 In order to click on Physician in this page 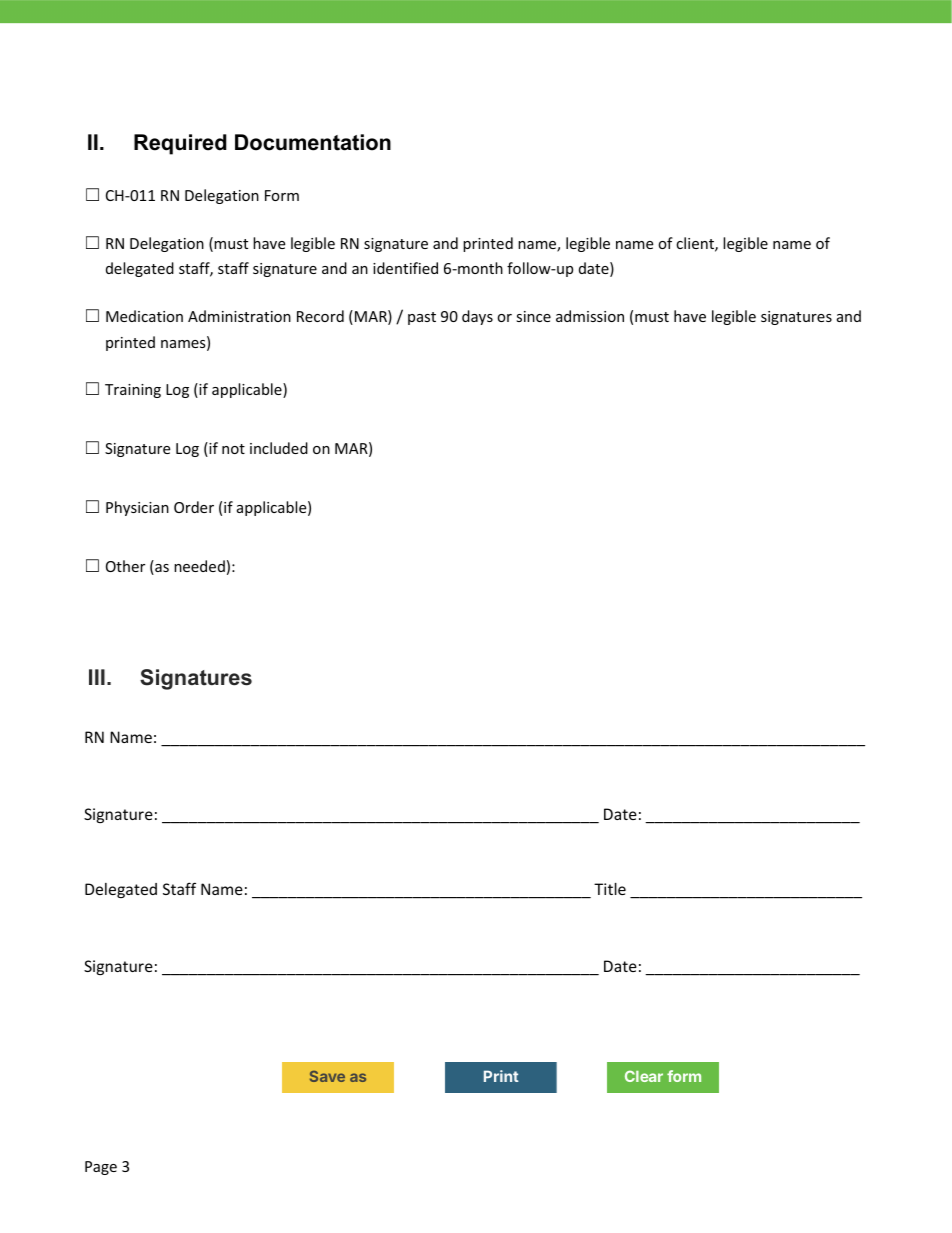, I will do `click(137, 508)`.
